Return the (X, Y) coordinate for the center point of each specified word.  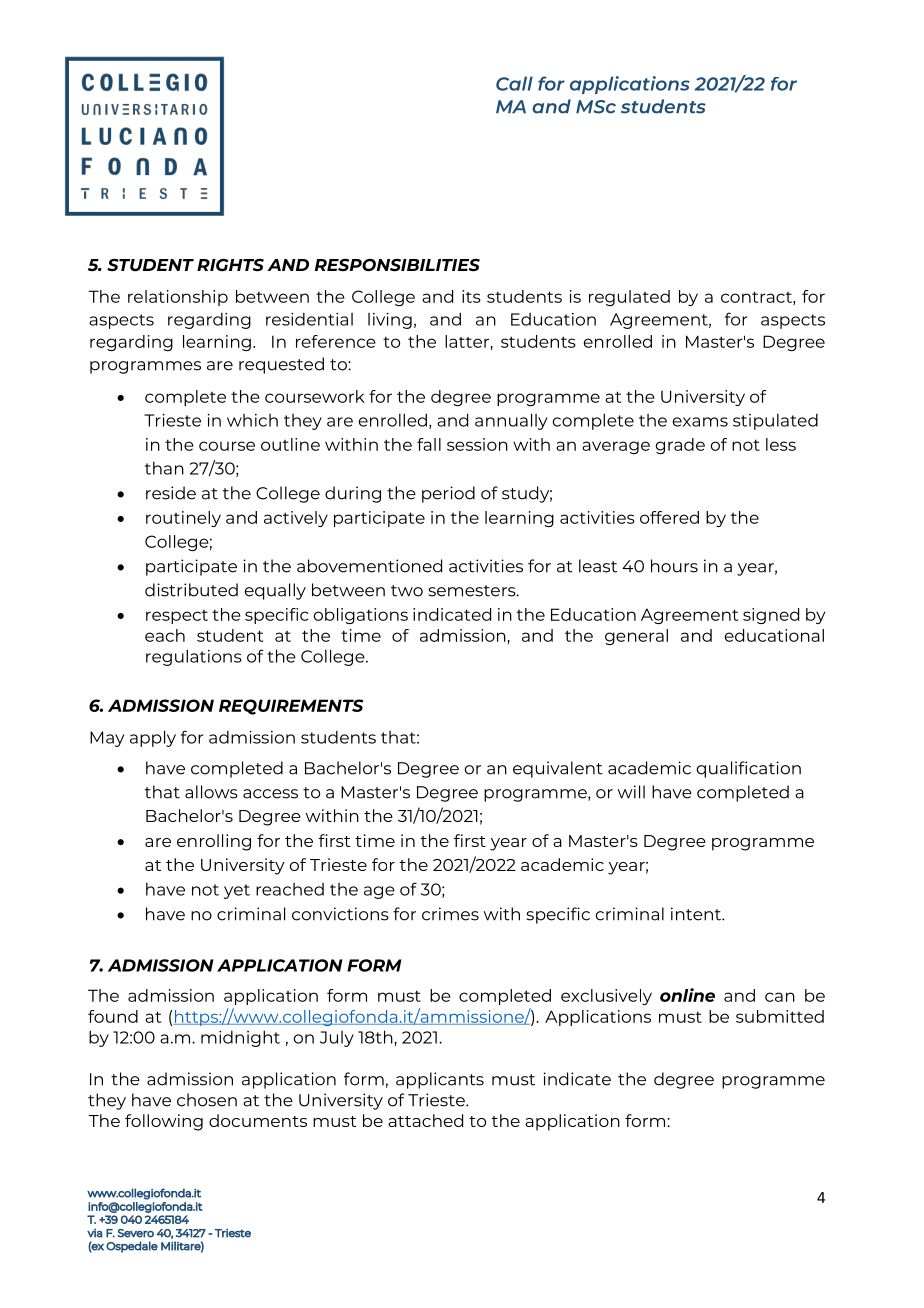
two (407, 591)
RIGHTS (230, 264)
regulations (194, 657)
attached (425, 1120)
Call (514, 83)
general (636, 637)
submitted (780, 1016)
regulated (629, 298)
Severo (136, 1233)
